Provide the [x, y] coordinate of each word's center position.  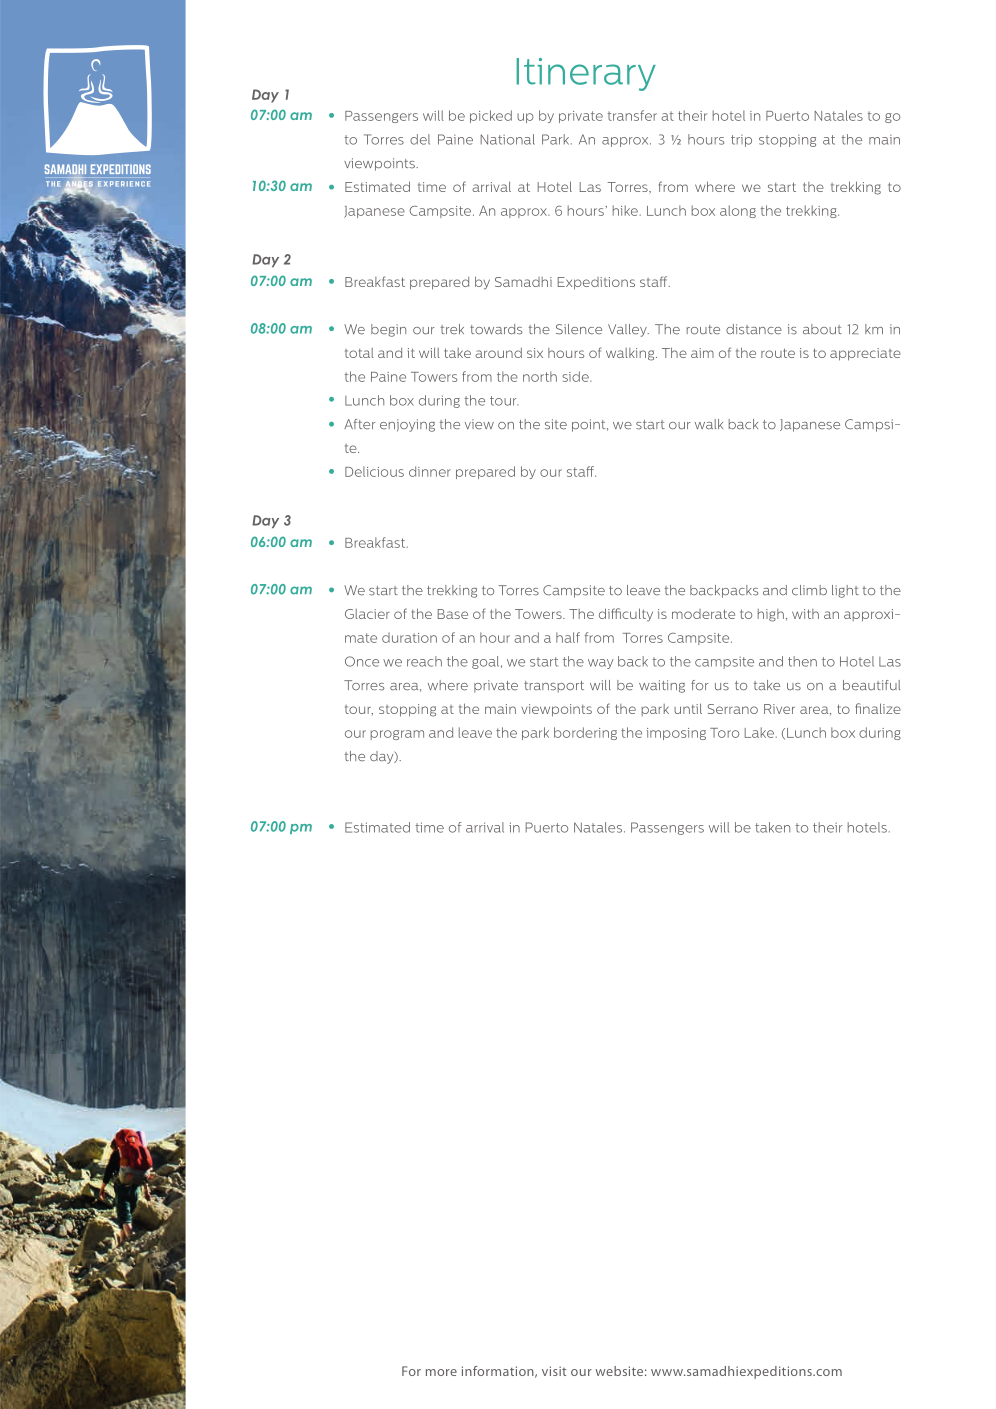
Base [453, 614]
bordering [585, 733]
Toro [724, 733]
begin [388, 330]
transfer [632, 115]
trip [741, 141]
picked [491, 116]
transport [554, 687]
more [441, 1372]
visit [554, 1371]
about [822, 329]
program [397, 735]
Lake [759, 732]
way [601, 664]
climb [809, 590]
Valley [628, 330]
